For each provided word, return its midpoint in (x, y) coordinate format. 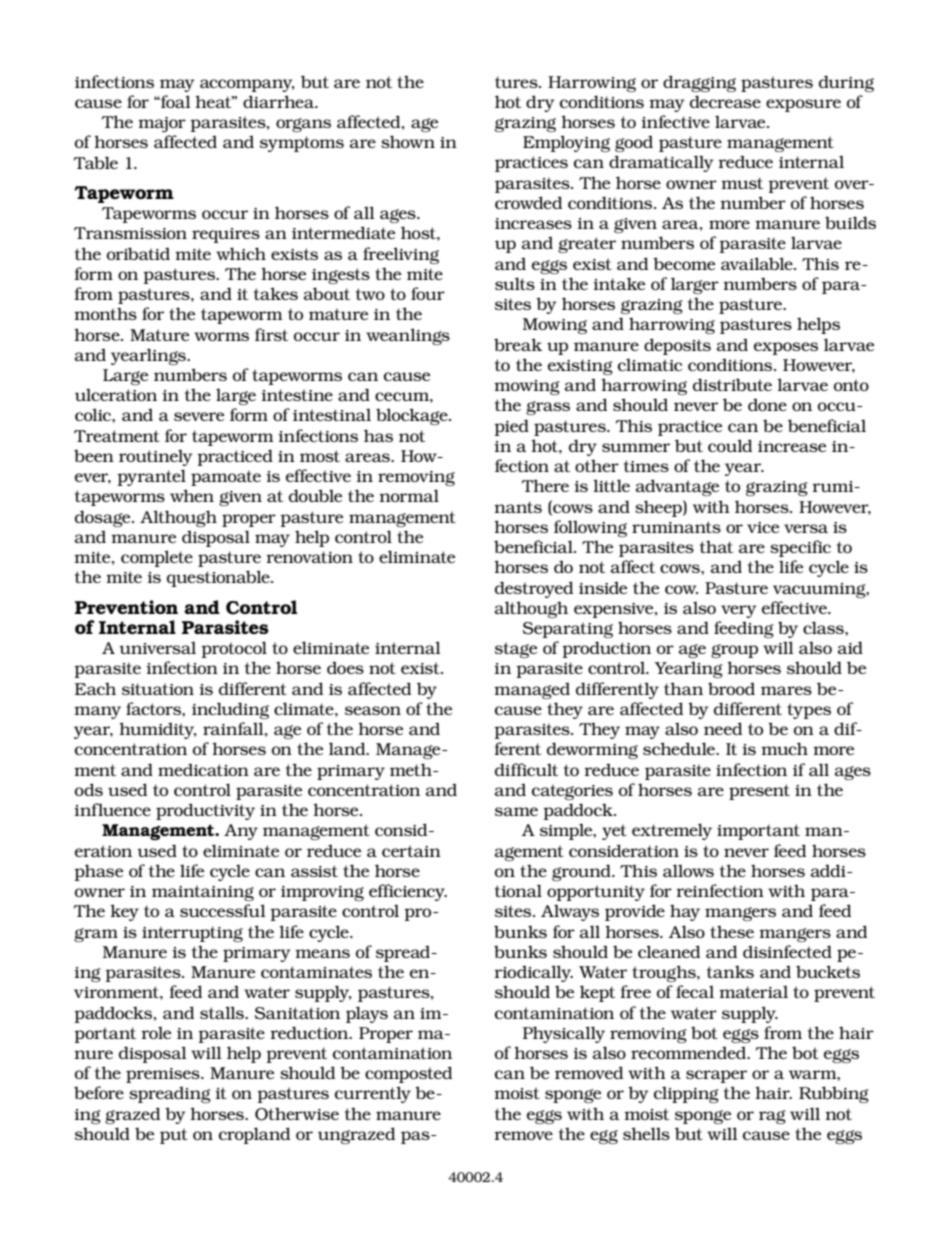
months (105, 313)
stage (516, 650)
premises (164, 1075)
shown (408, 141)
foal (174, 101)
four (428, 293)
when (192, 495)
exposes (786, 348)
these (732, 931)
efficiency (408, 892)
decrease (725, 101)
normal (409, 495)
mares (786, 690)
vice (763, 527)
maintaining (203, 893)
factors (154, 708)
